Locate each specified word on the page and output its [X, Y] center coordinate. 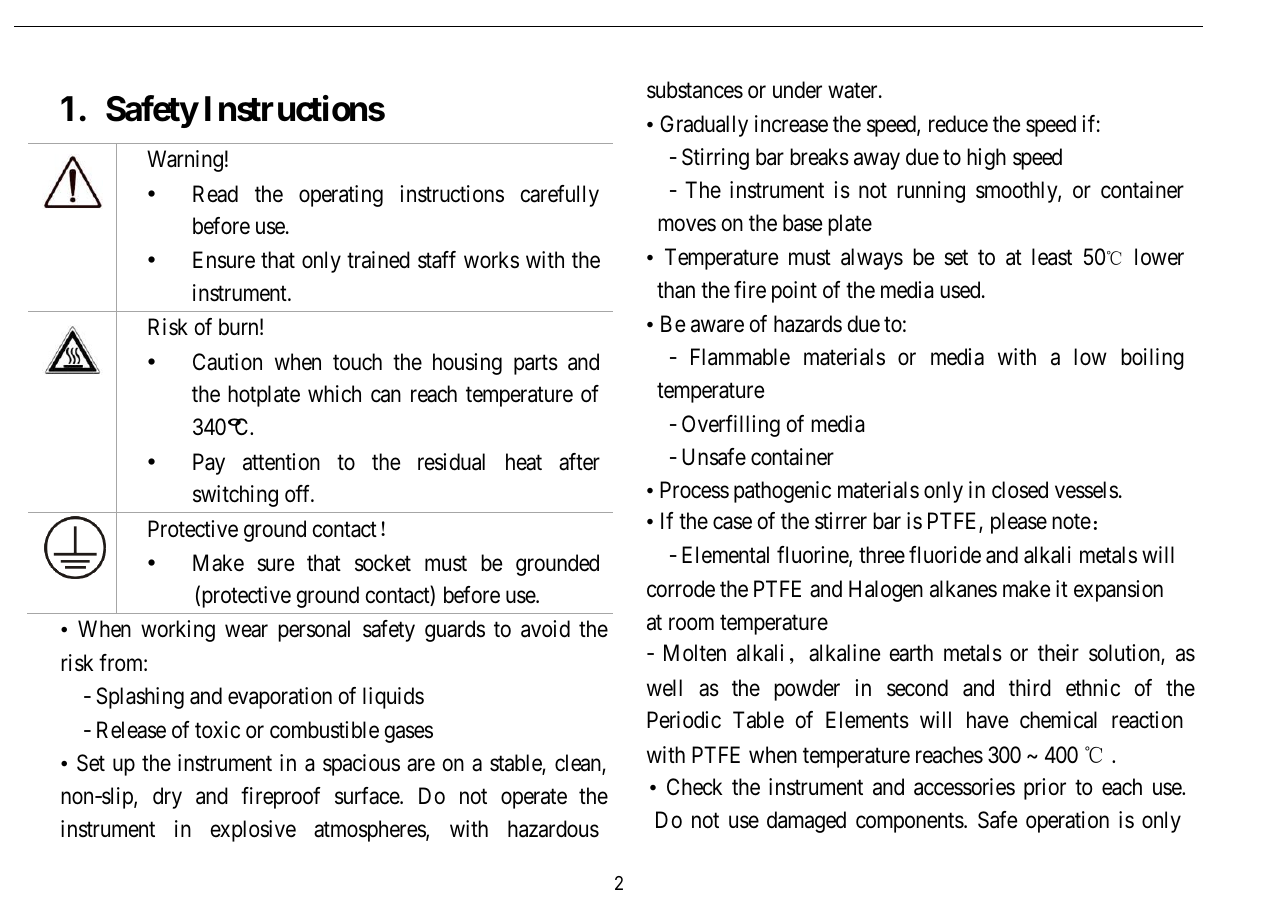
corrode [681, 589]
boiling [1152, 359]
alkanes [963, 589]
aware [717, 326]
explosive [253, 831]
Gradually [704, 126]
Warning [185, 161]
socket [383, 563]
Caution [227, 362]
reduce [958, 124]
